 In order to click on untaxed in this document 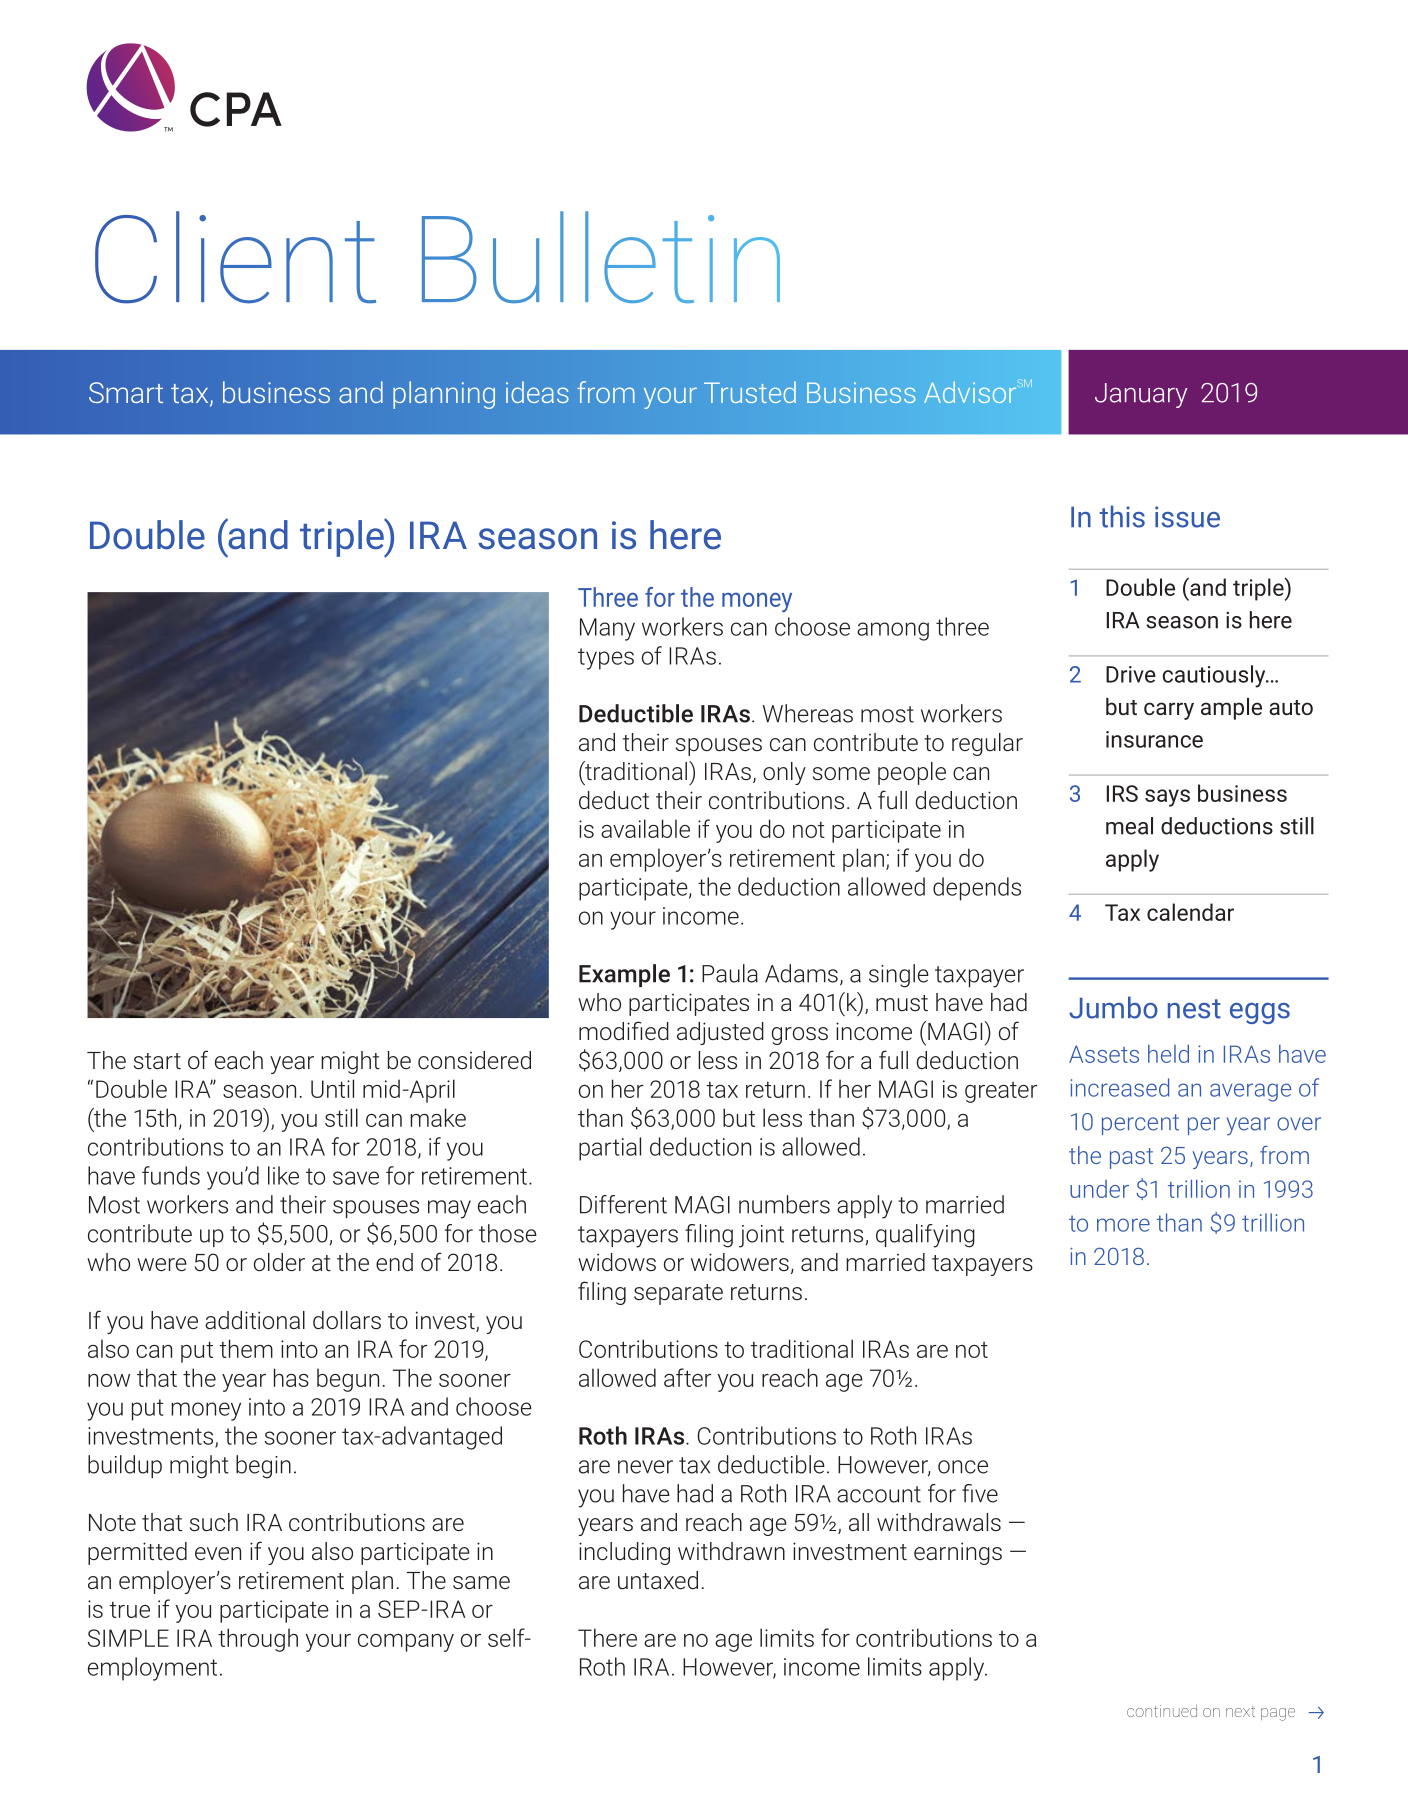, I will do `click(658, 1580)`.
